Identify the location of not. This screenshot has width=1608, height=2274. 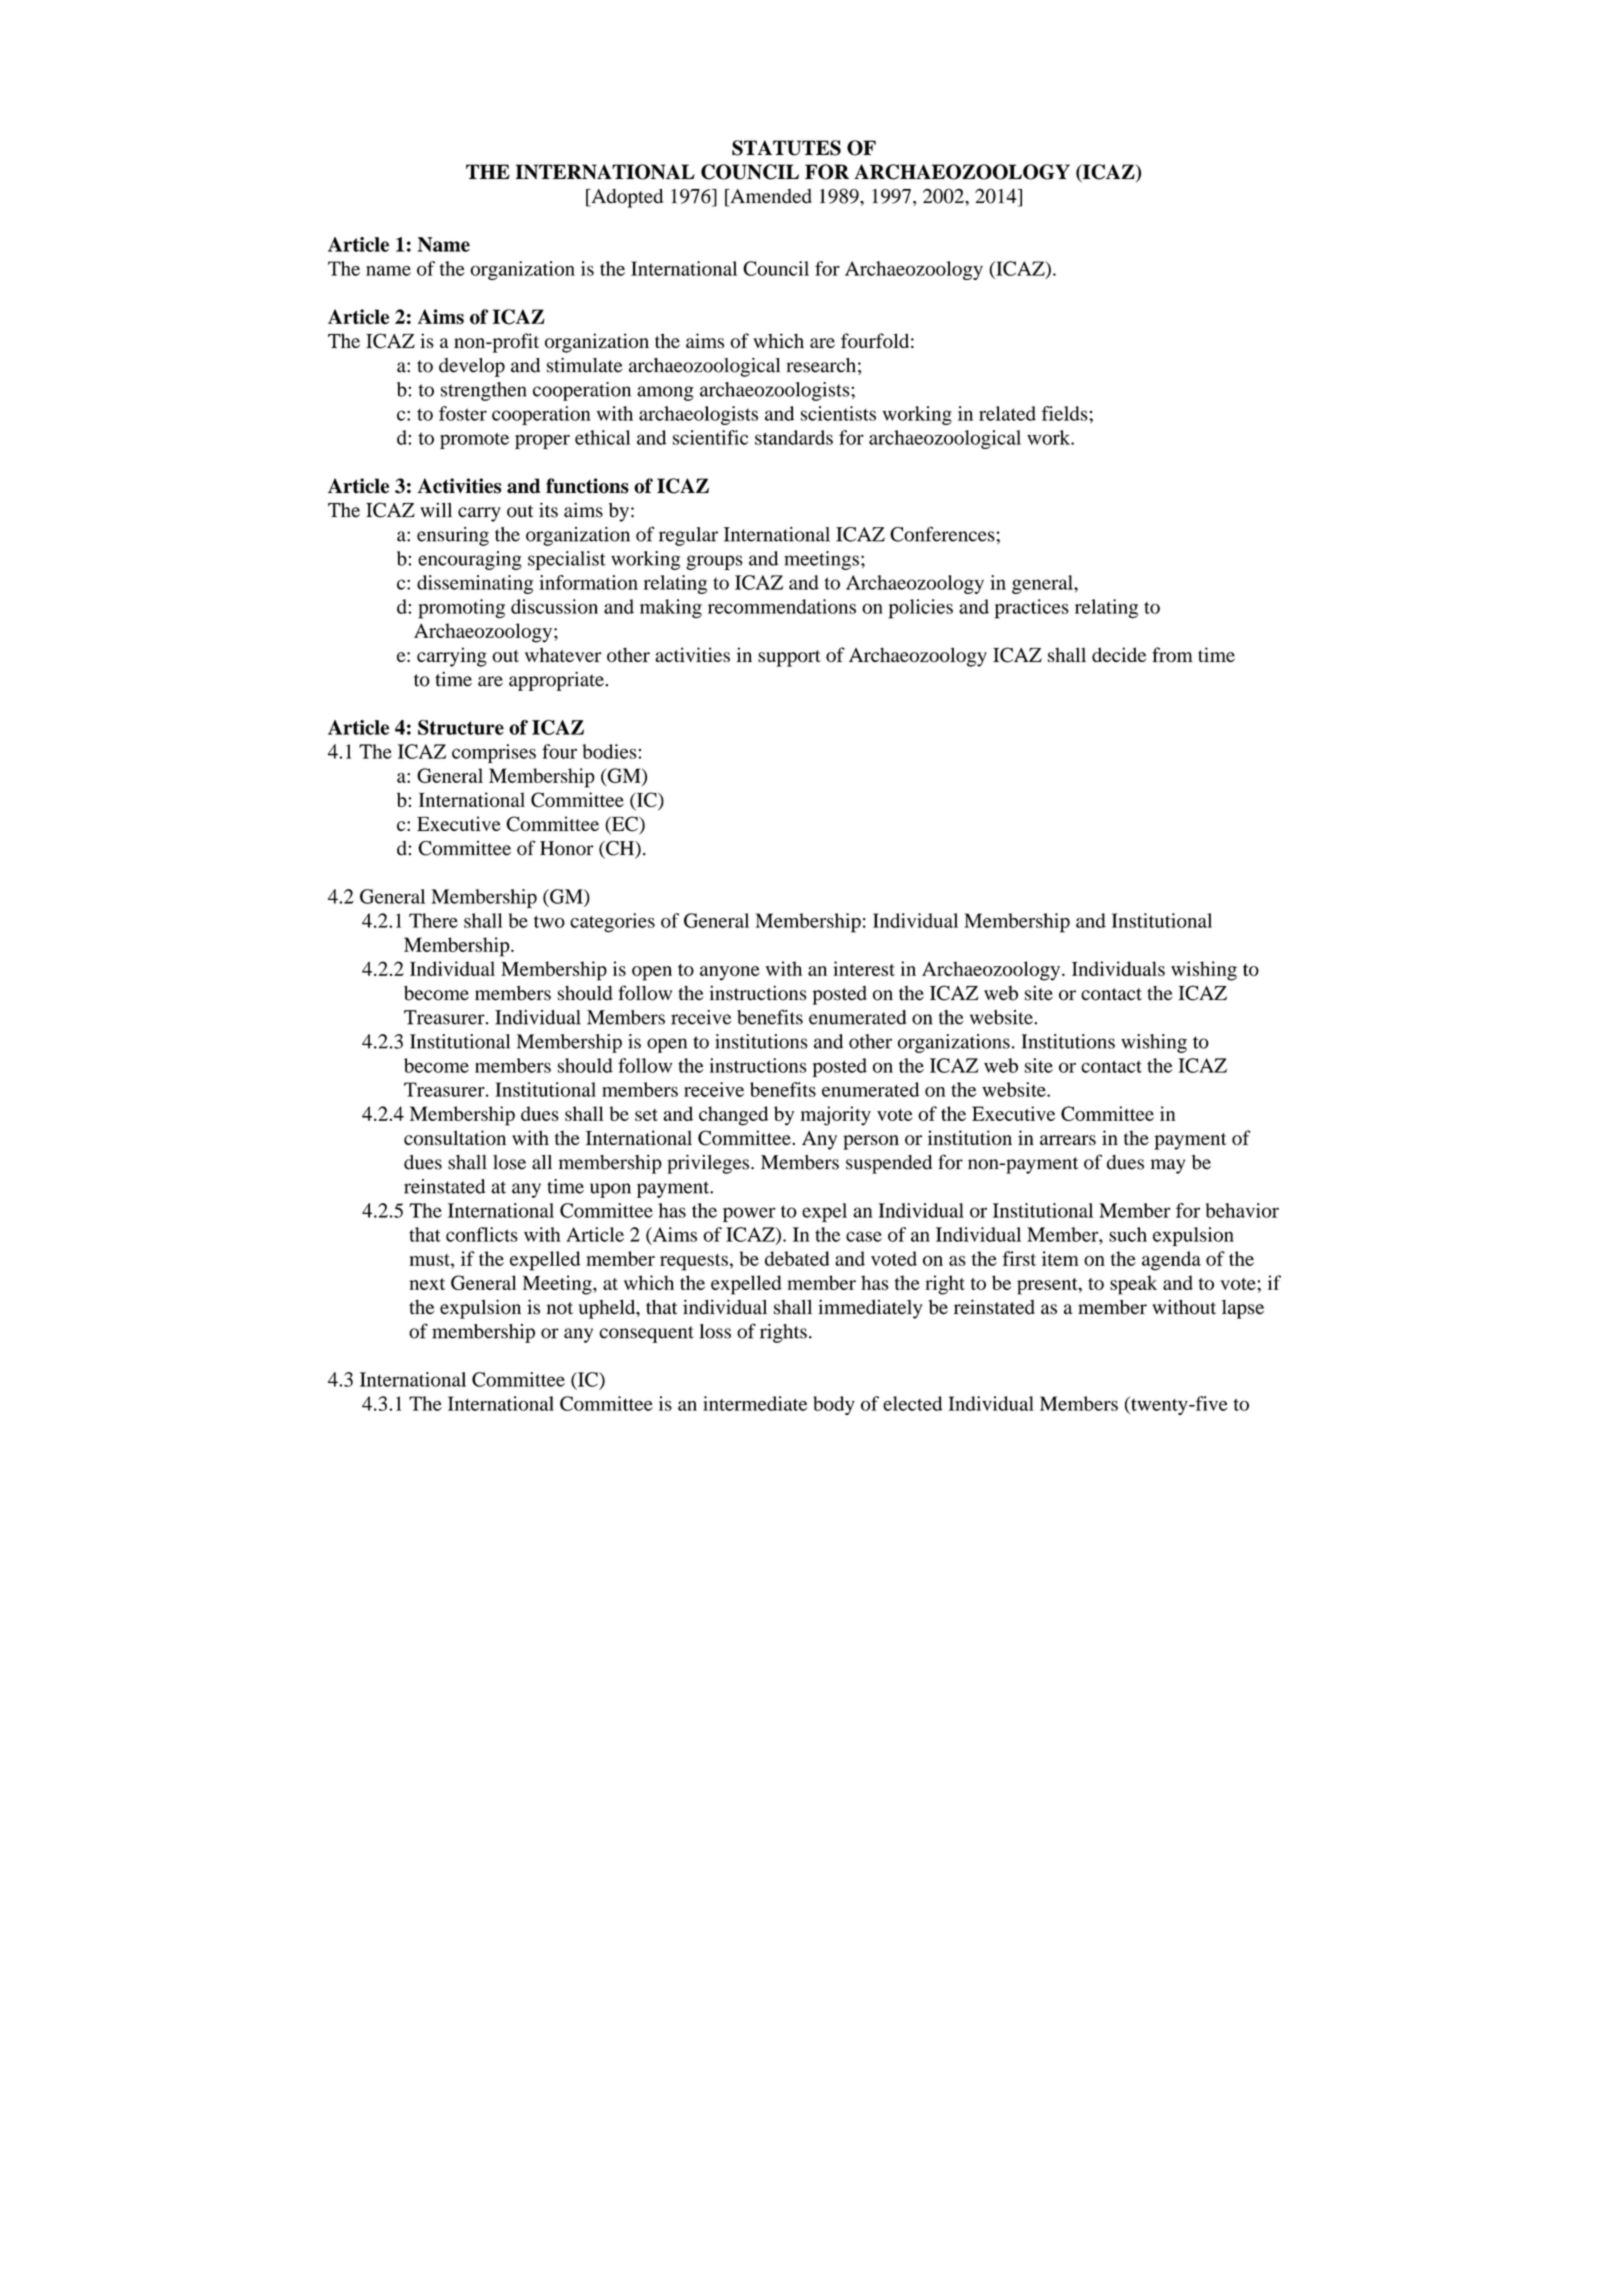
(560, 1308).
